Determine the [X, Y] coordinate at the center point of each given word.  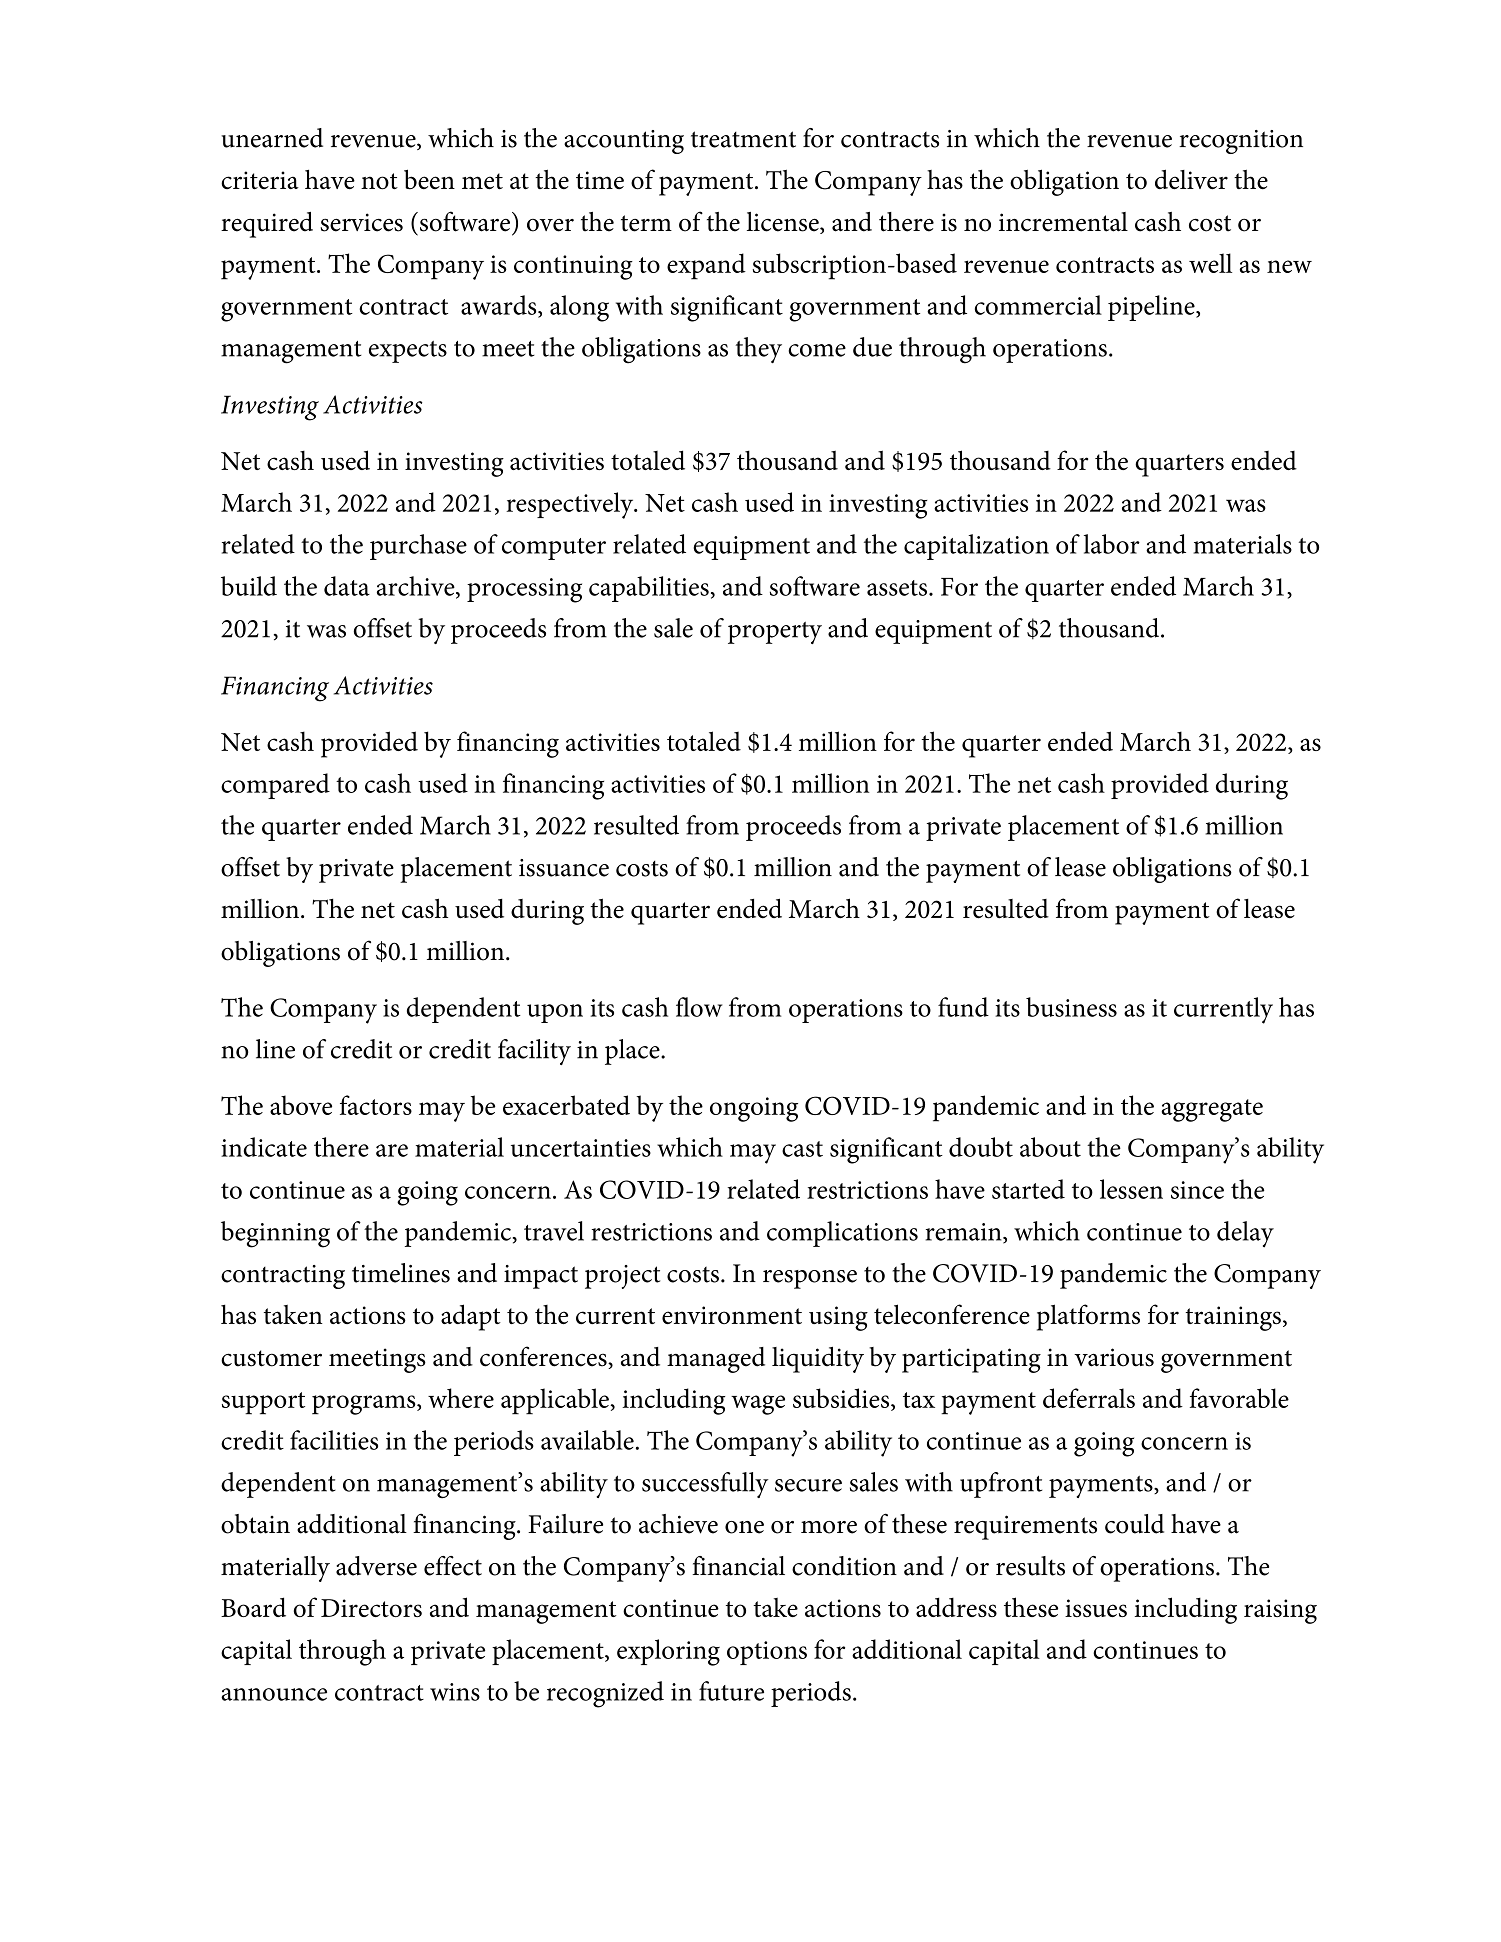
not [379, 181]
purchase [418, 547]
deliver [1191, 179]
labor [1112, 544]
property [775, 633]
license [784, 223]
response [810, 1279]
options [767, 1653]
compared [275, 786]
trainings [1233, 1318]
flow [699, 1007]
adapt [471, 1317]
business [1071, 1007]
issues [1096, 1608]
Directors [371, 1608]
